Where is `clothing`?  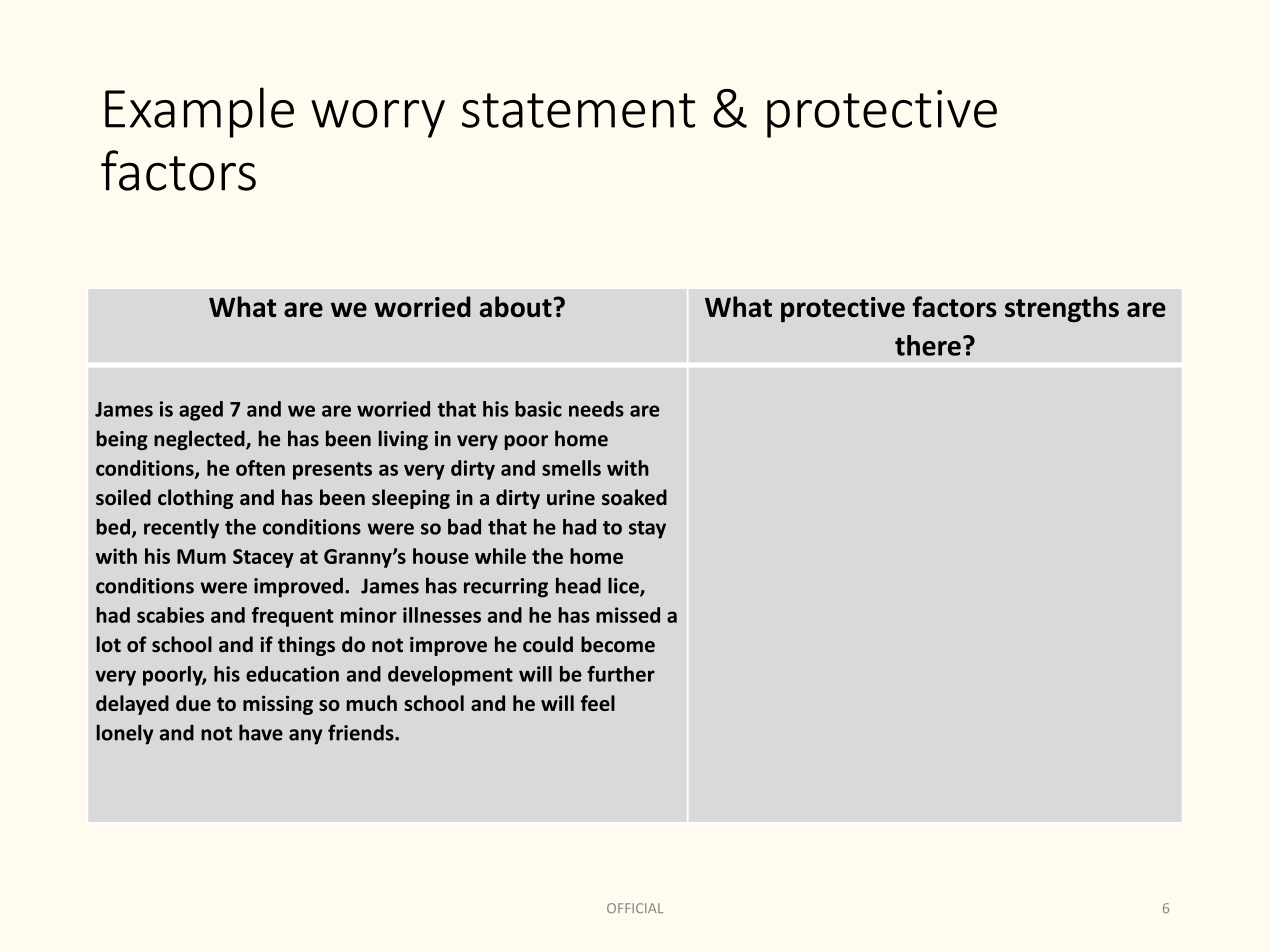 clothing is located at coordinates (196, 499).
